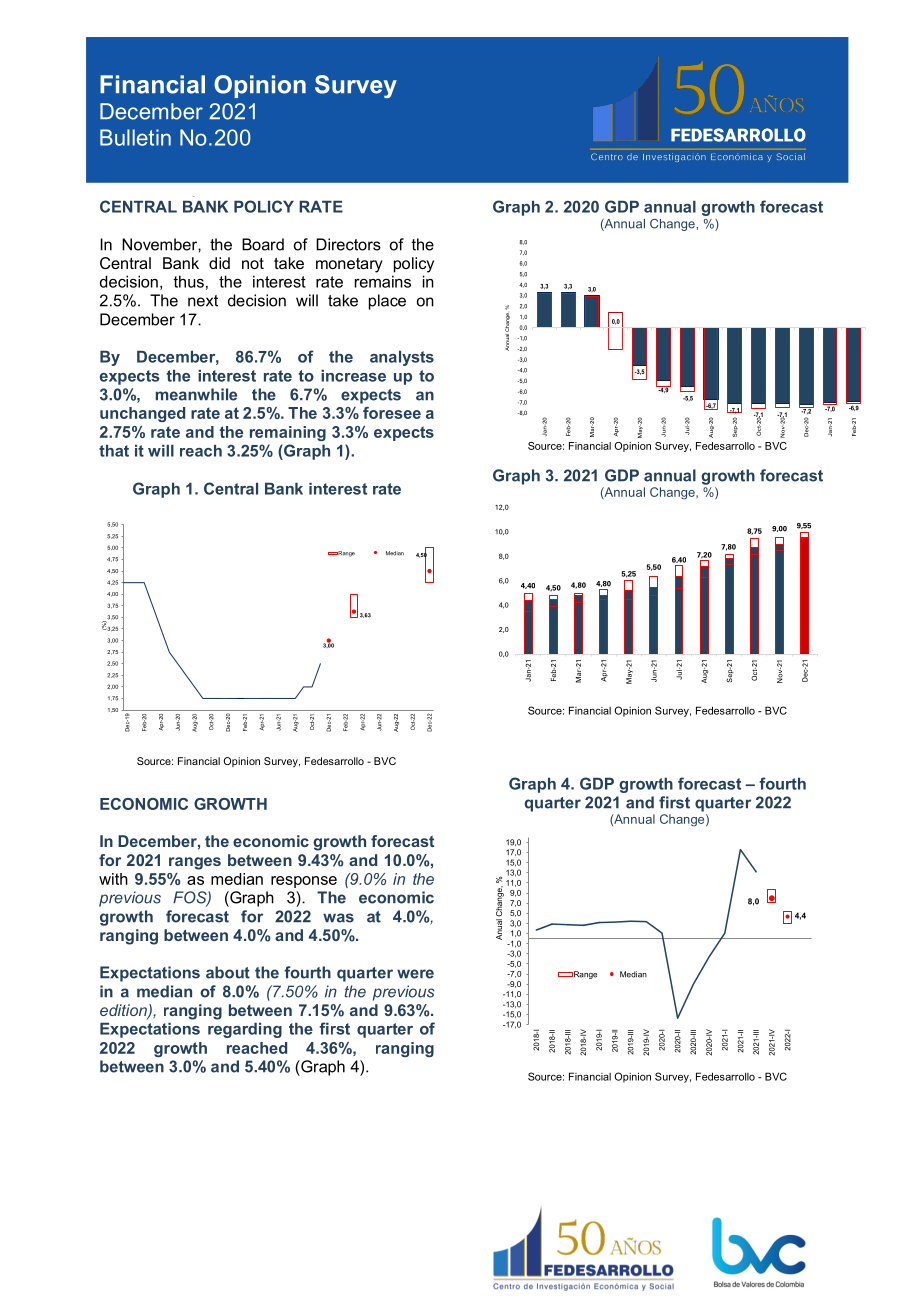 This page has width=924, height=1308. I want to click on Directors, so click(348, 244).
